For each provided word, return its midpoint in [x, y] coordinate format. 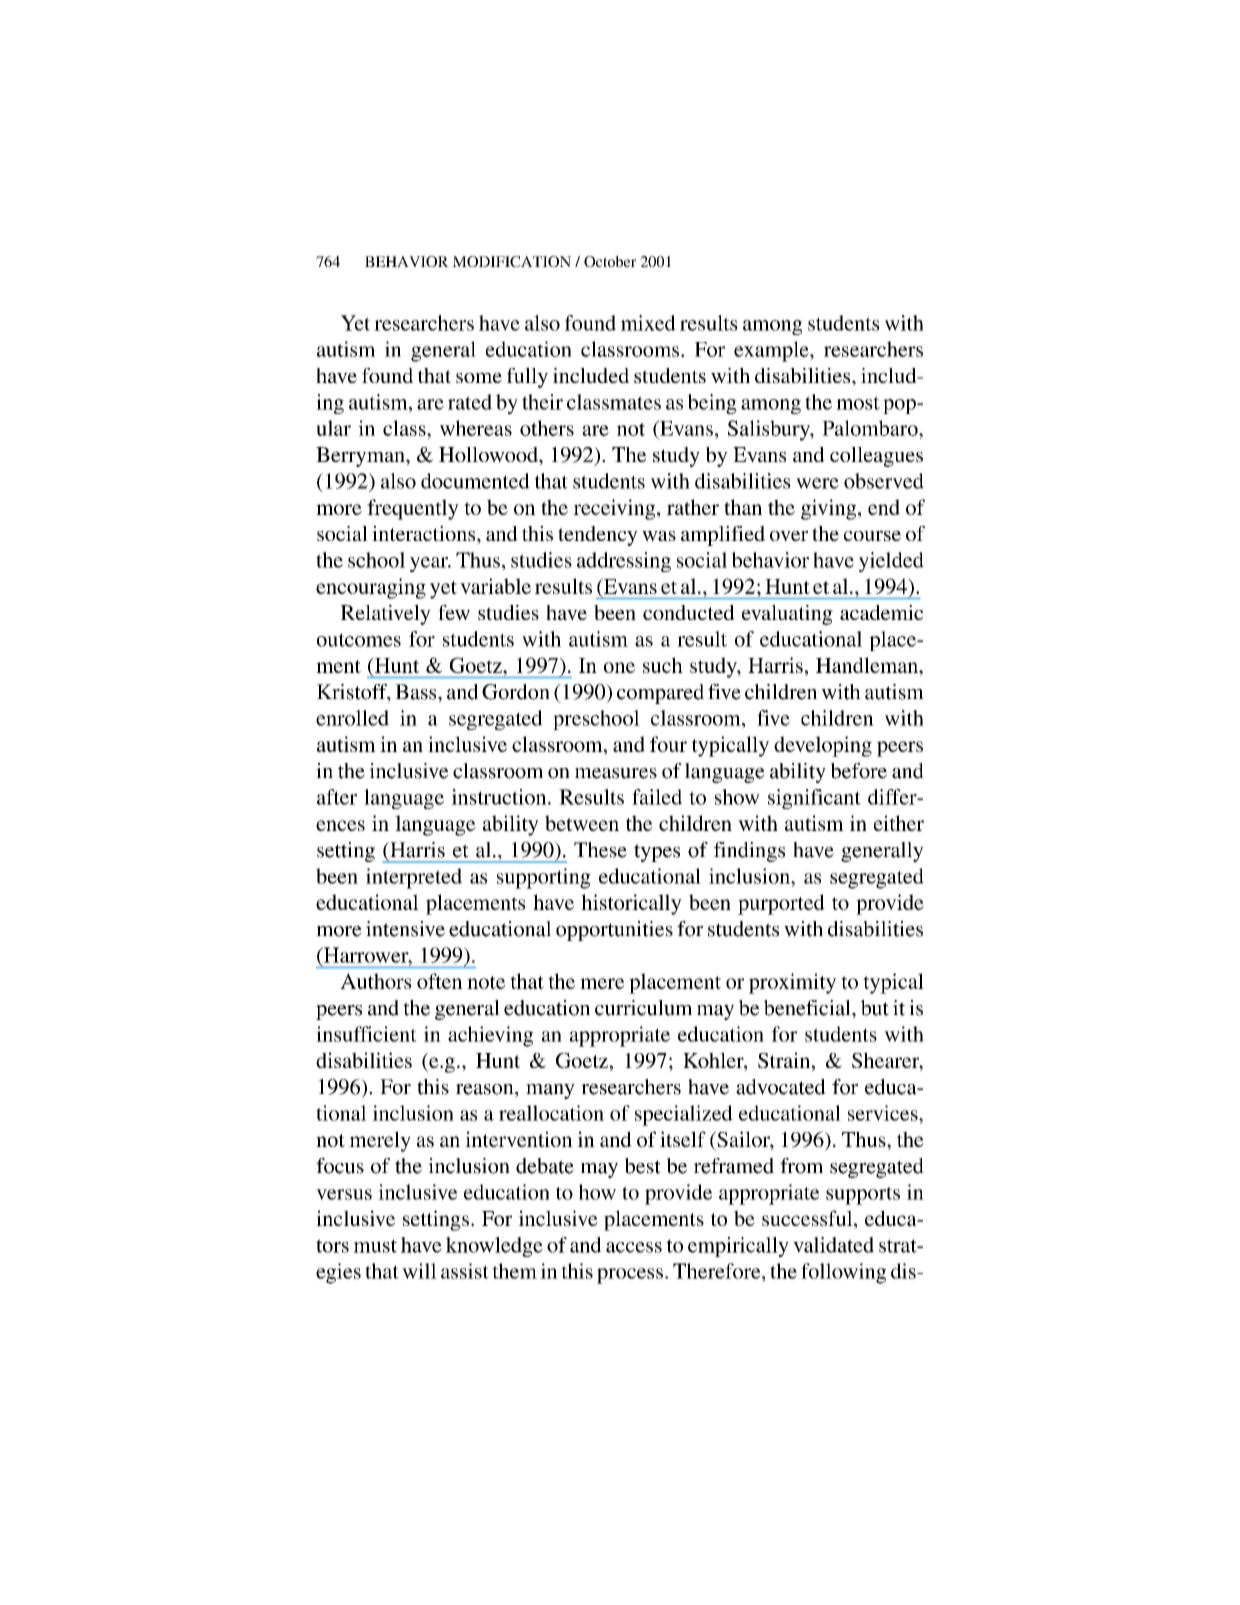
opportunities [614, 931]
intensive [405, 929]
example [772, 351]
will [419, 1271]
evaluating [787, 615]
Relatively [386, 615]
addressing [624, 562]
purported [781, 904]
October [610, 261]
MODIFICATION [511, 261]
